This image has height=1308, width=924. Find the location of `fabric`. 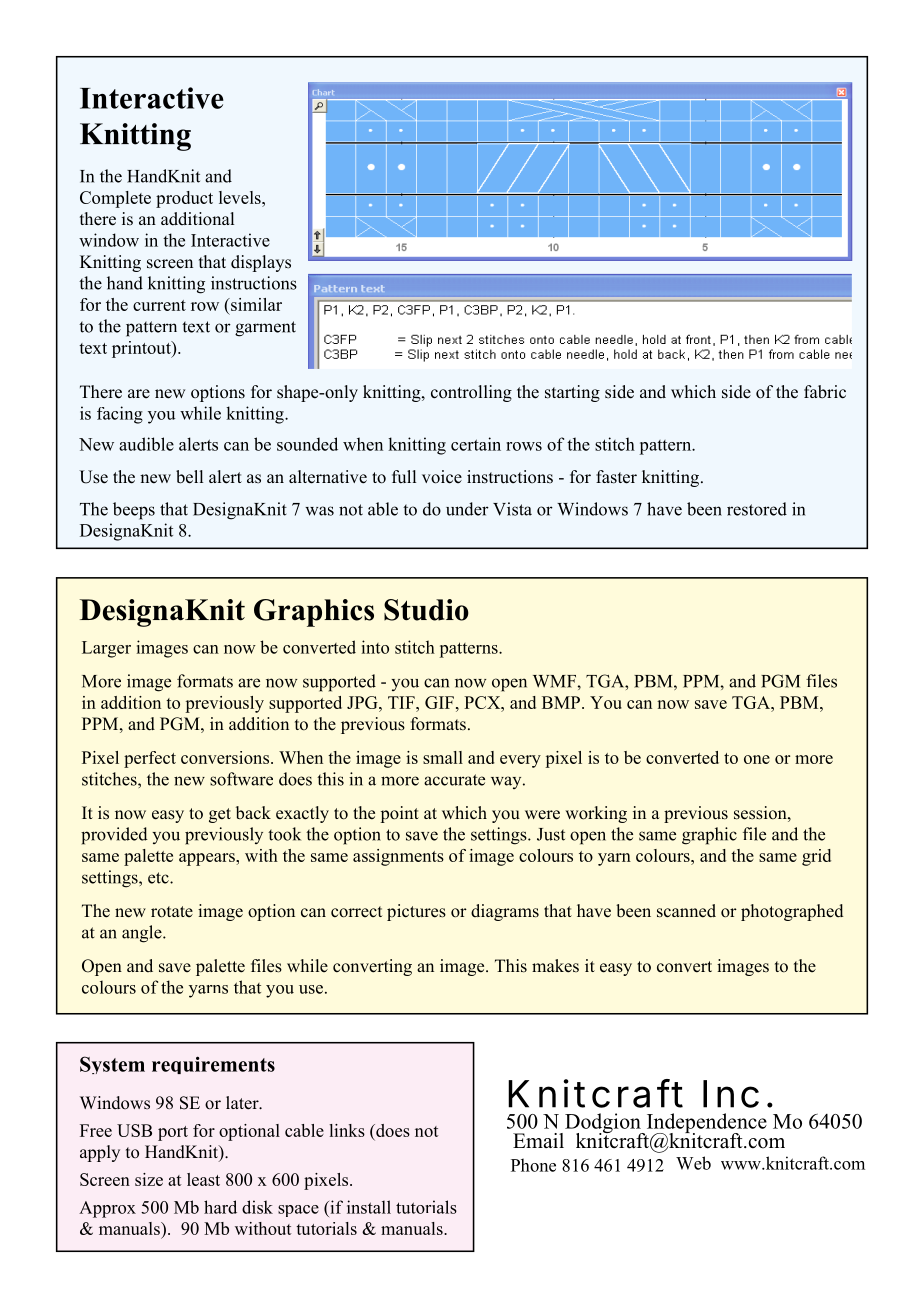

fabric is located at coordinates (825, 392).
